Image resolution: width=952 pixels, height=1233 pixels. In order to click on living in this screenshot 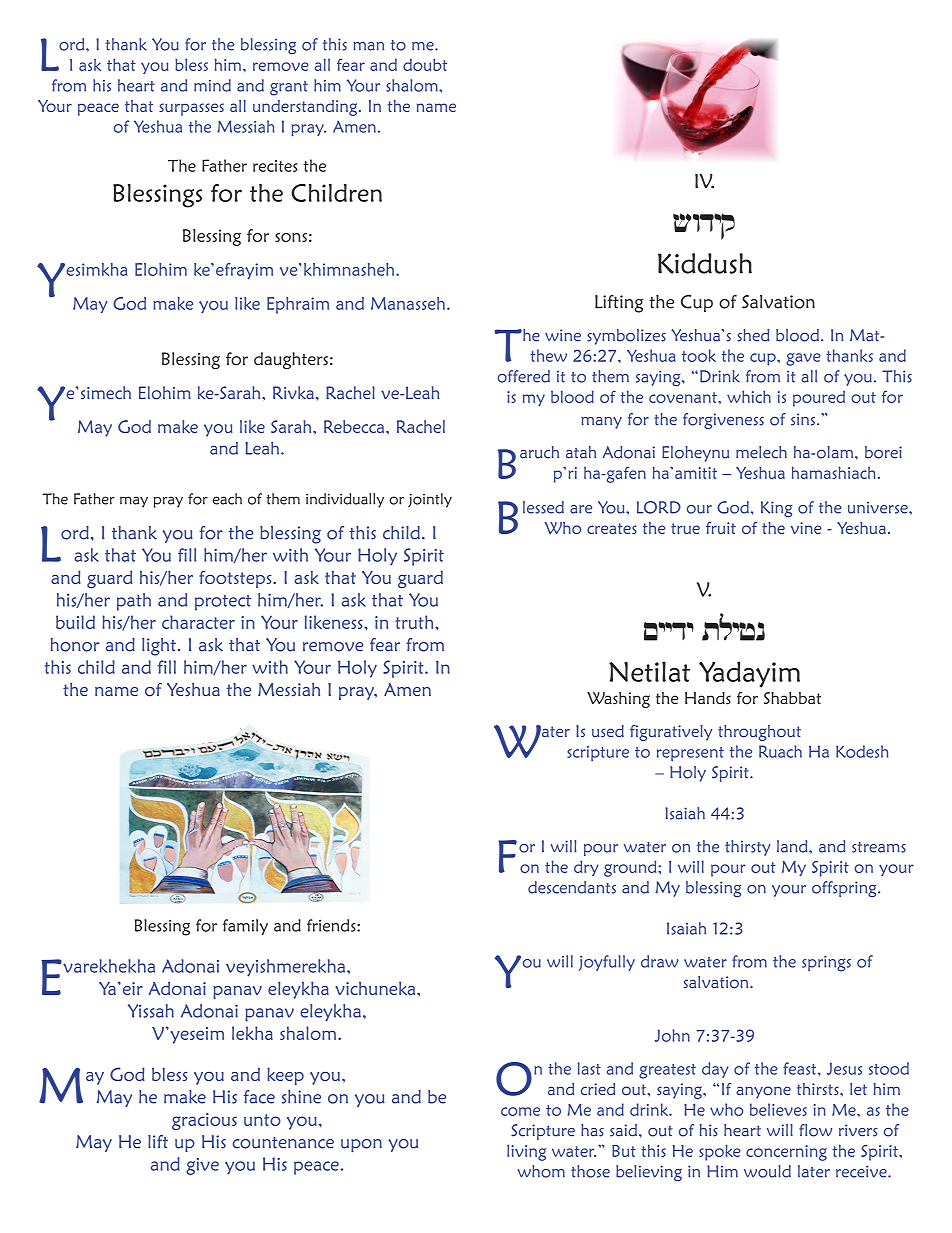, I will do `click(526, 1152)`.
